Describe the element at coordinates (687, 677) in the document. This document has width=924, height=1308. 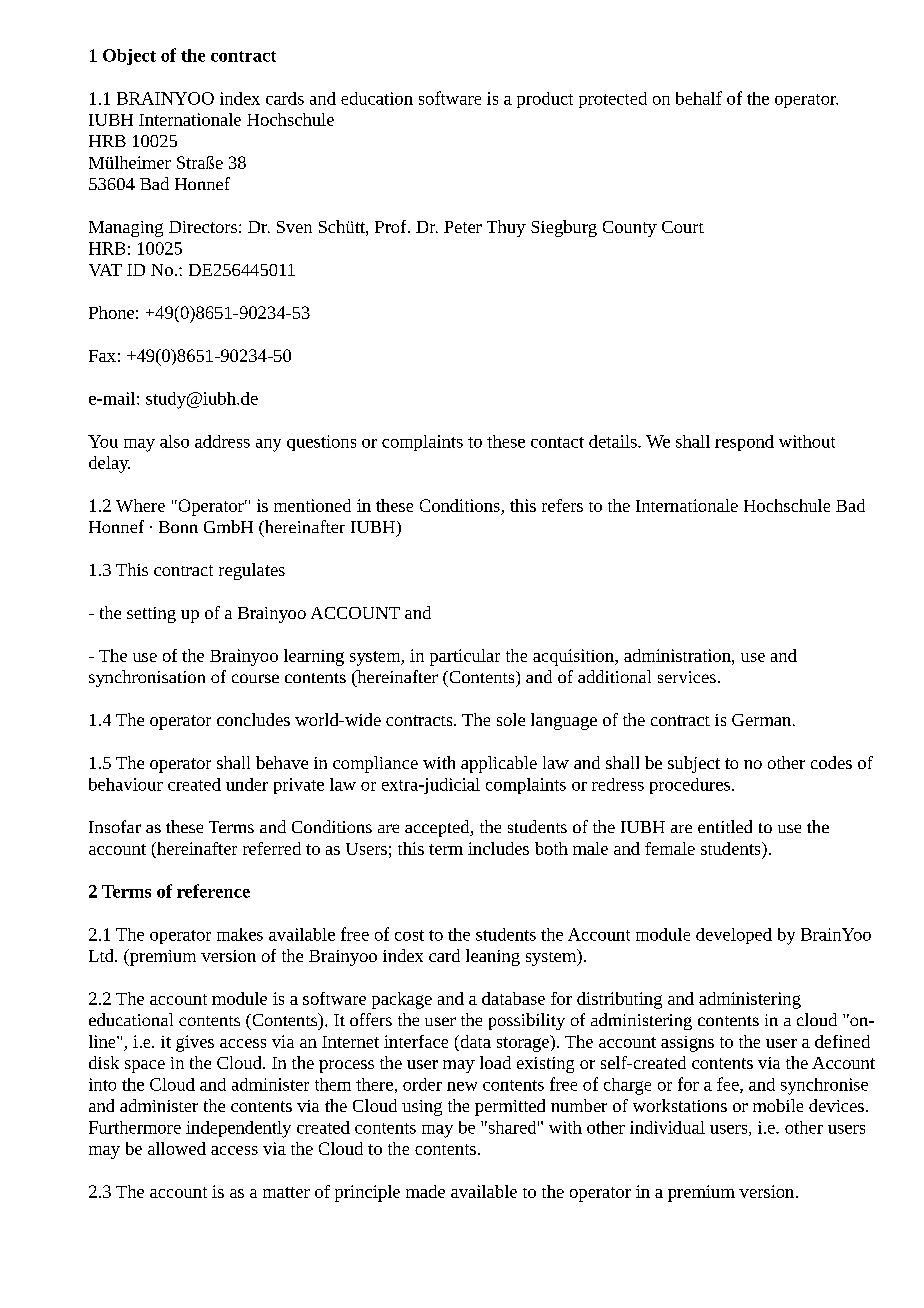
I see `services` at that location.
